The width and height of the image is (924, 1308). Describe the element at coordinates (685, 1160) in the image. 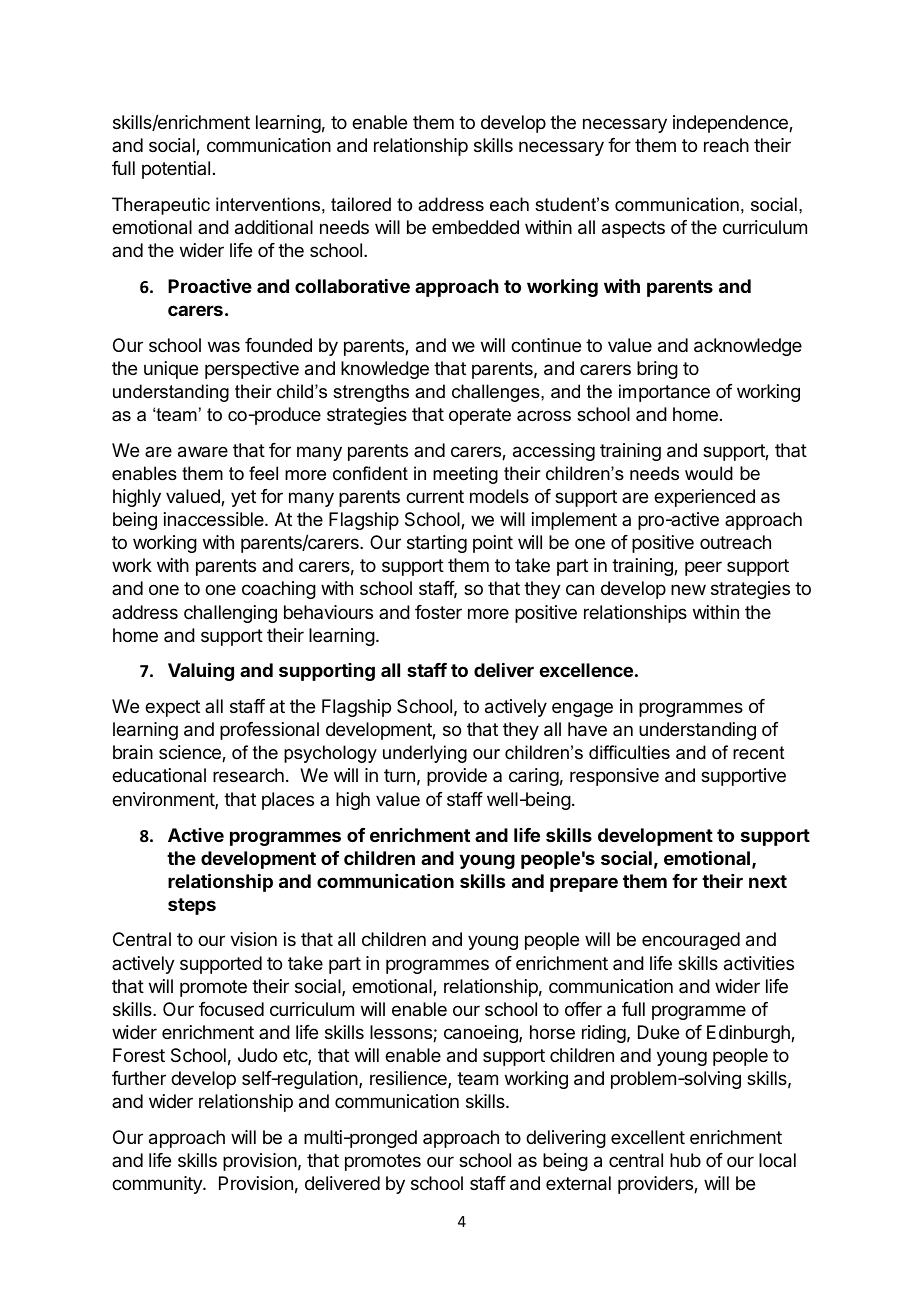

I see `hub` at that location.
